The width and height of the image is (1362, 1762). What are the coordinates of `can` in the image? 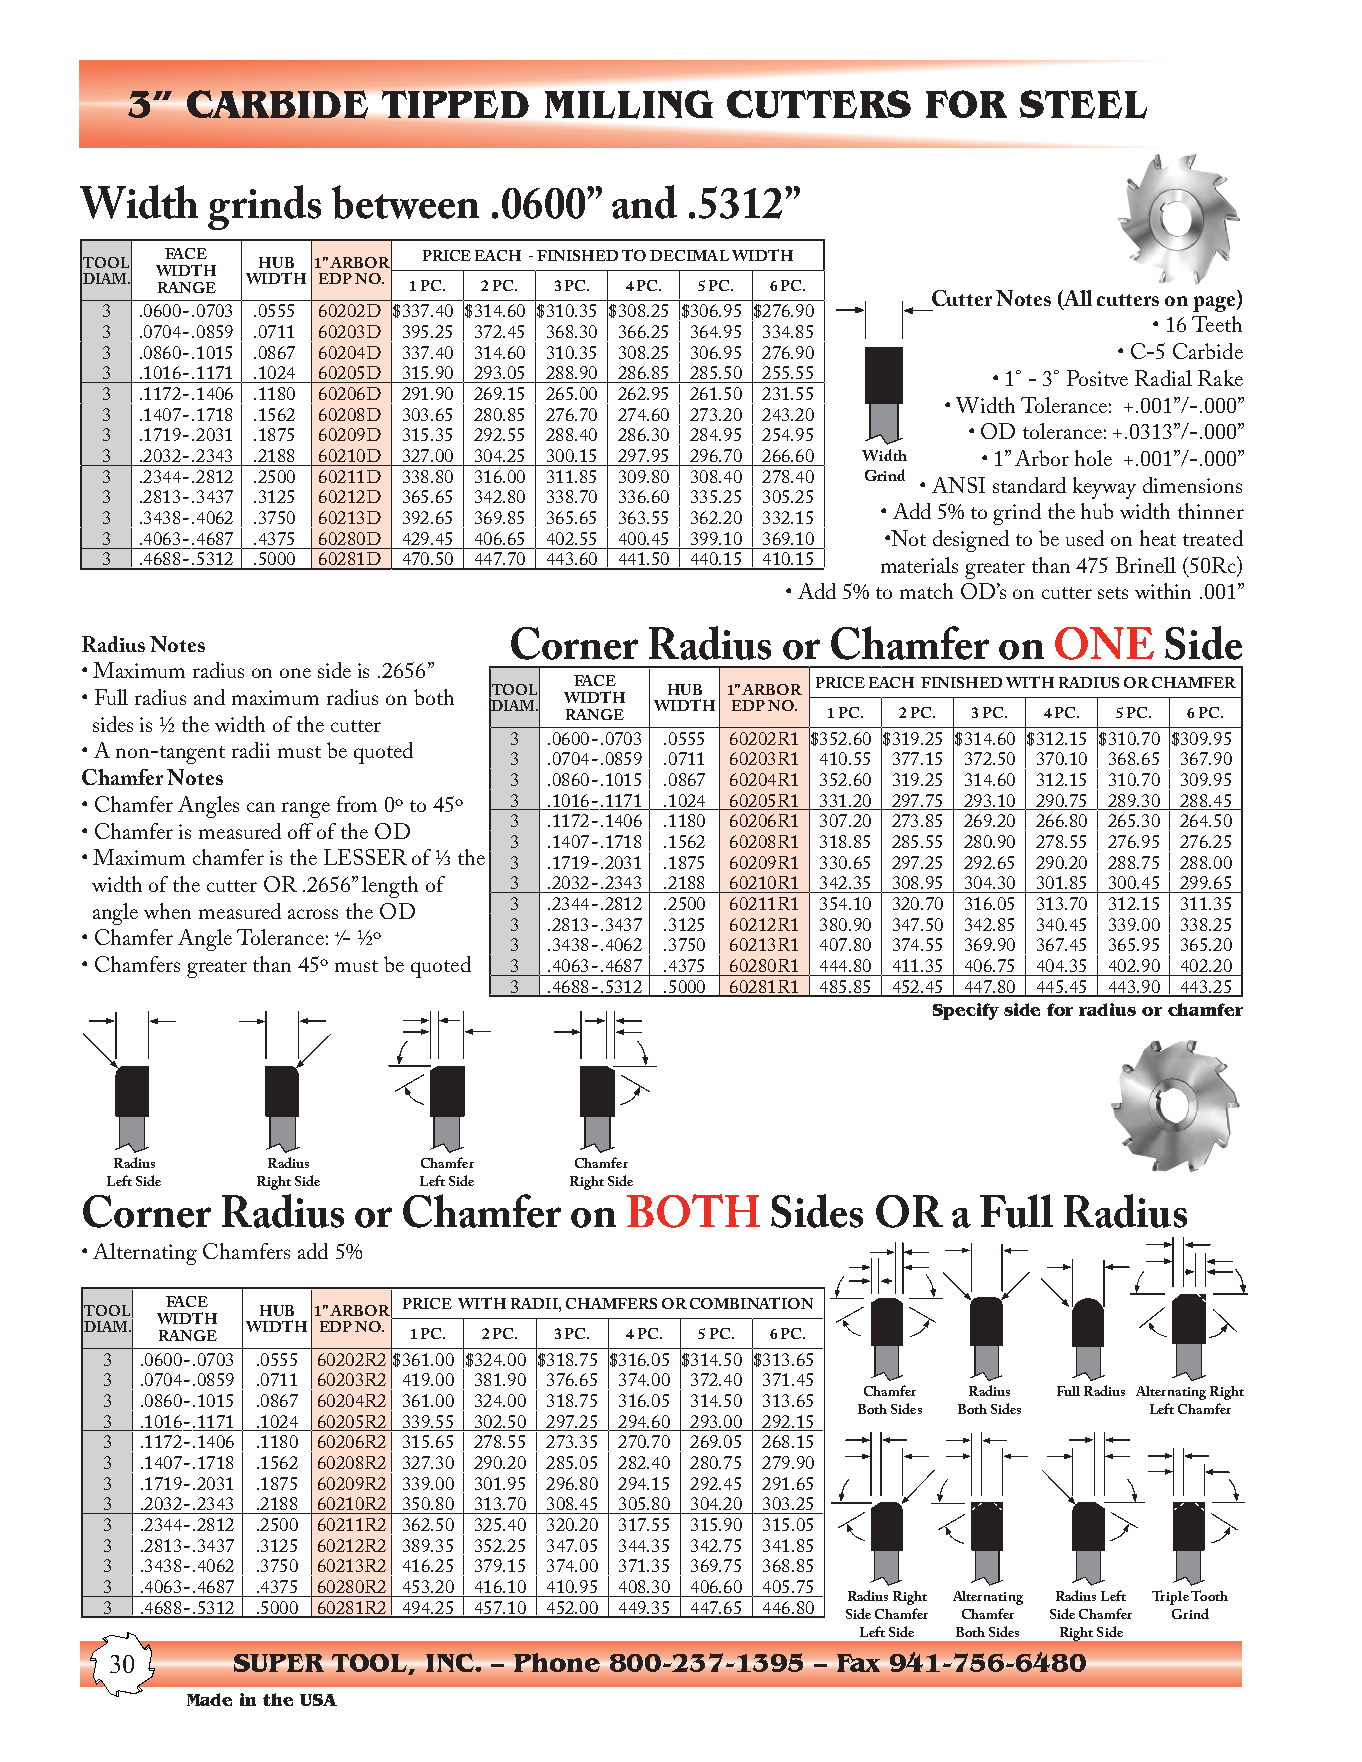 It's located at (261, 807).
